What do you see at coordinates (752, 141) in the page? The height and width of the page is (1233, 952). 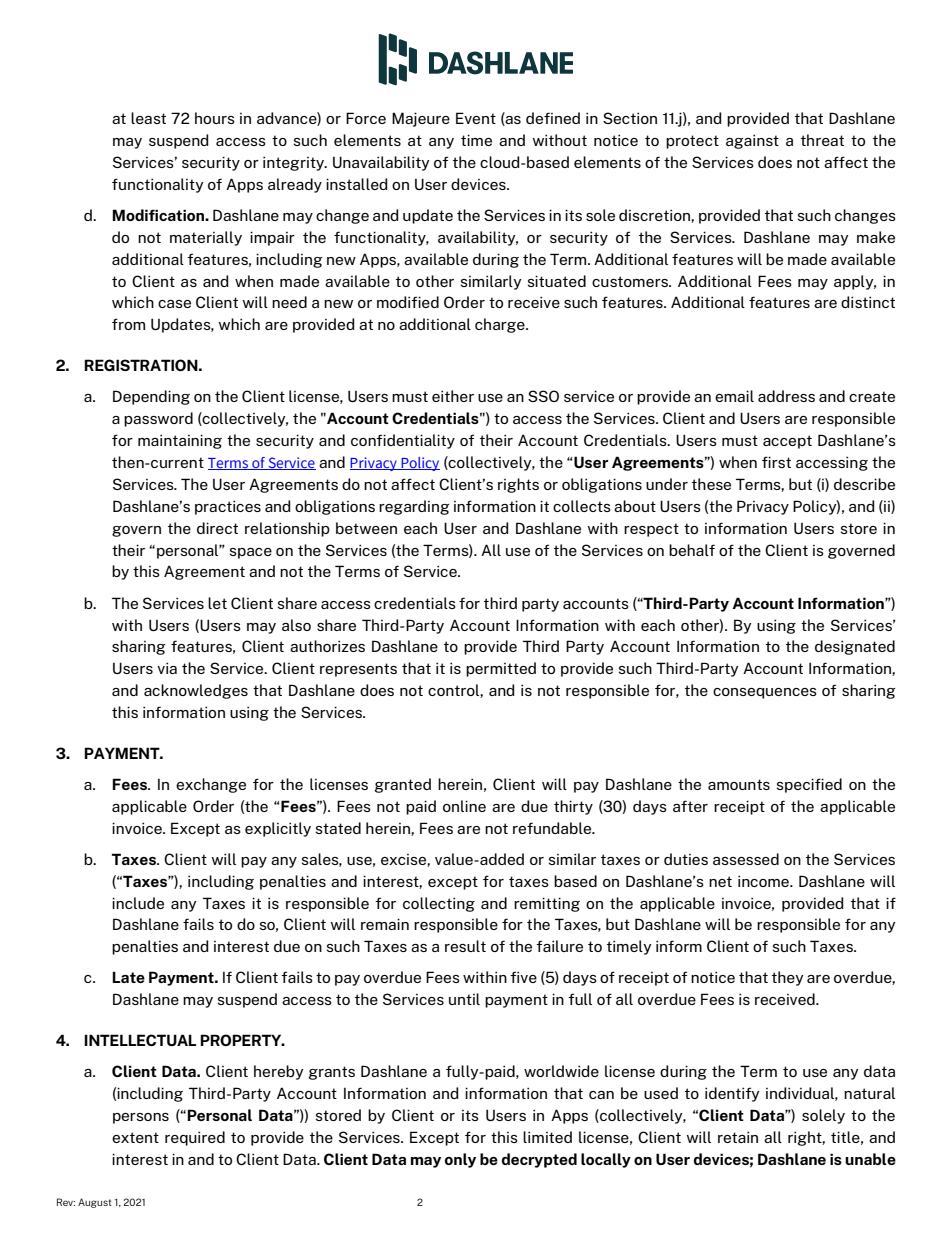 I see `against` at bounding box center [752, 141].
